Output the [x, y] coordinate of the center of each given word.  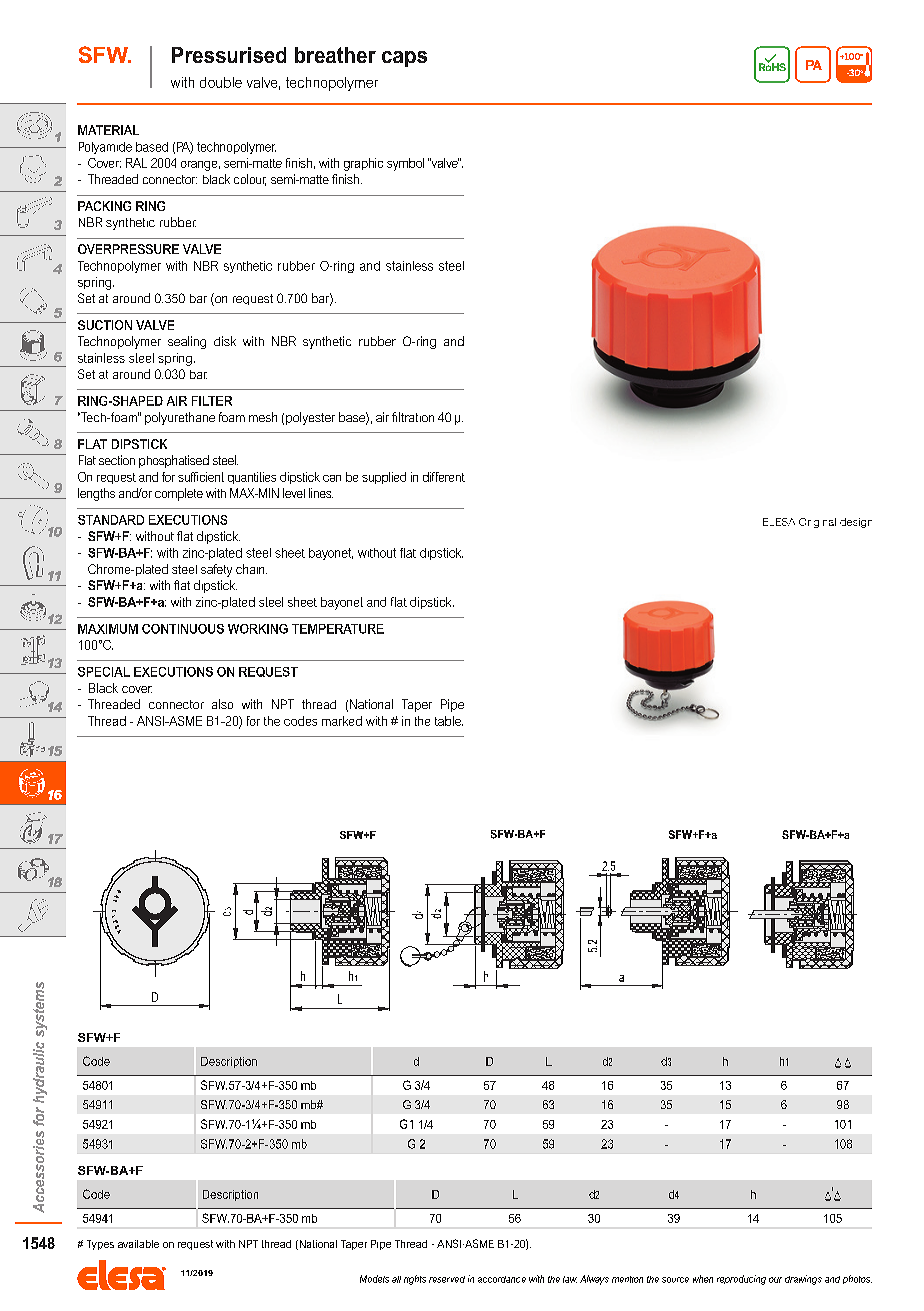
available [138, 1244]
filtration [413, 417]
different [444, 477]
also [222, 704]
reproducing [741, 1280]
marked [342, 721]
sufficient [201, 477]
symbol [405, 164]
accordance [502, 1279]
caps [404, 59]
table [449, 721]
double [221, 82]
